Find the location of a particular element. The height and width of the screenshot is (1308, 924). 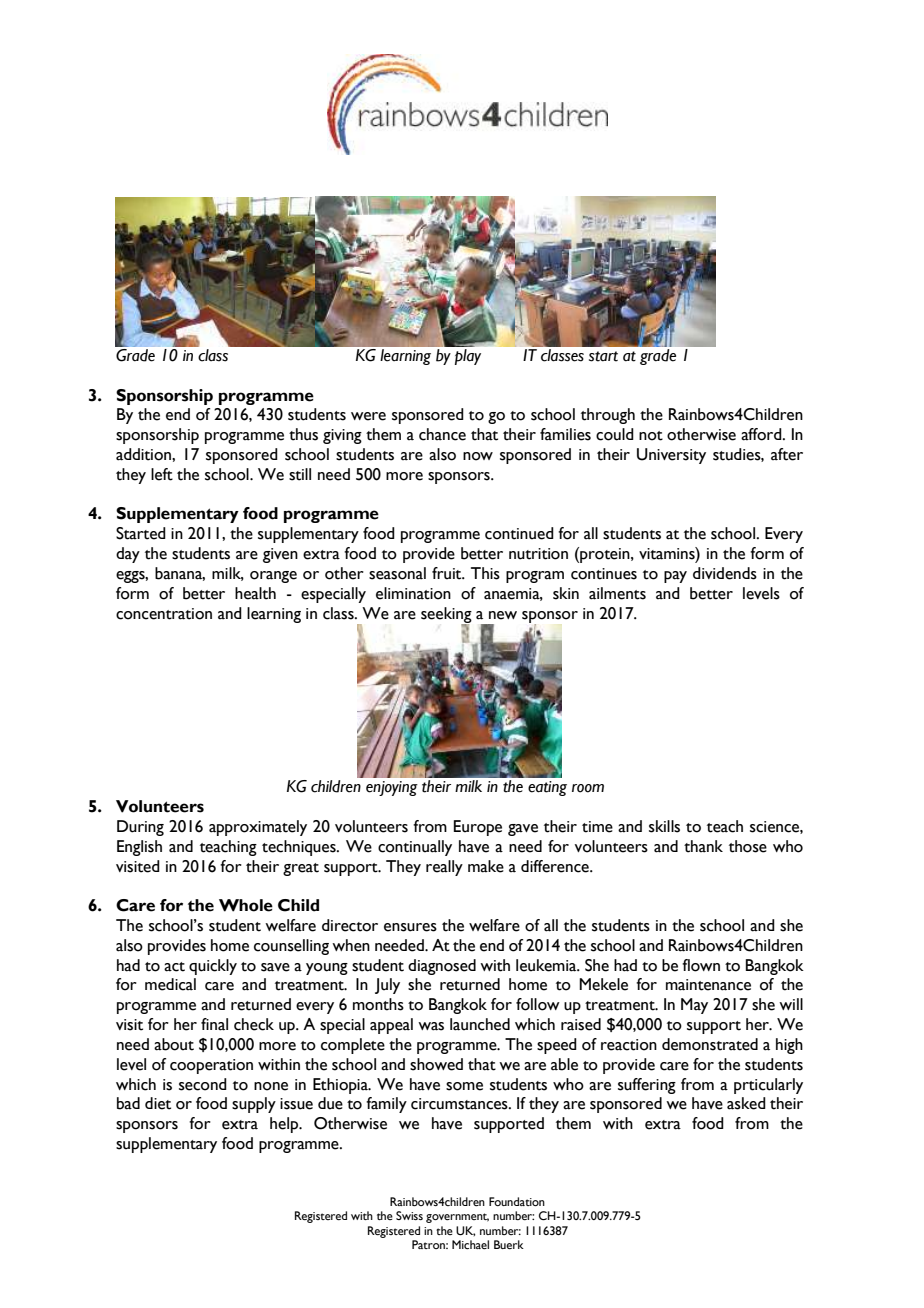

Michael is located at coordinates (470, 1244).
